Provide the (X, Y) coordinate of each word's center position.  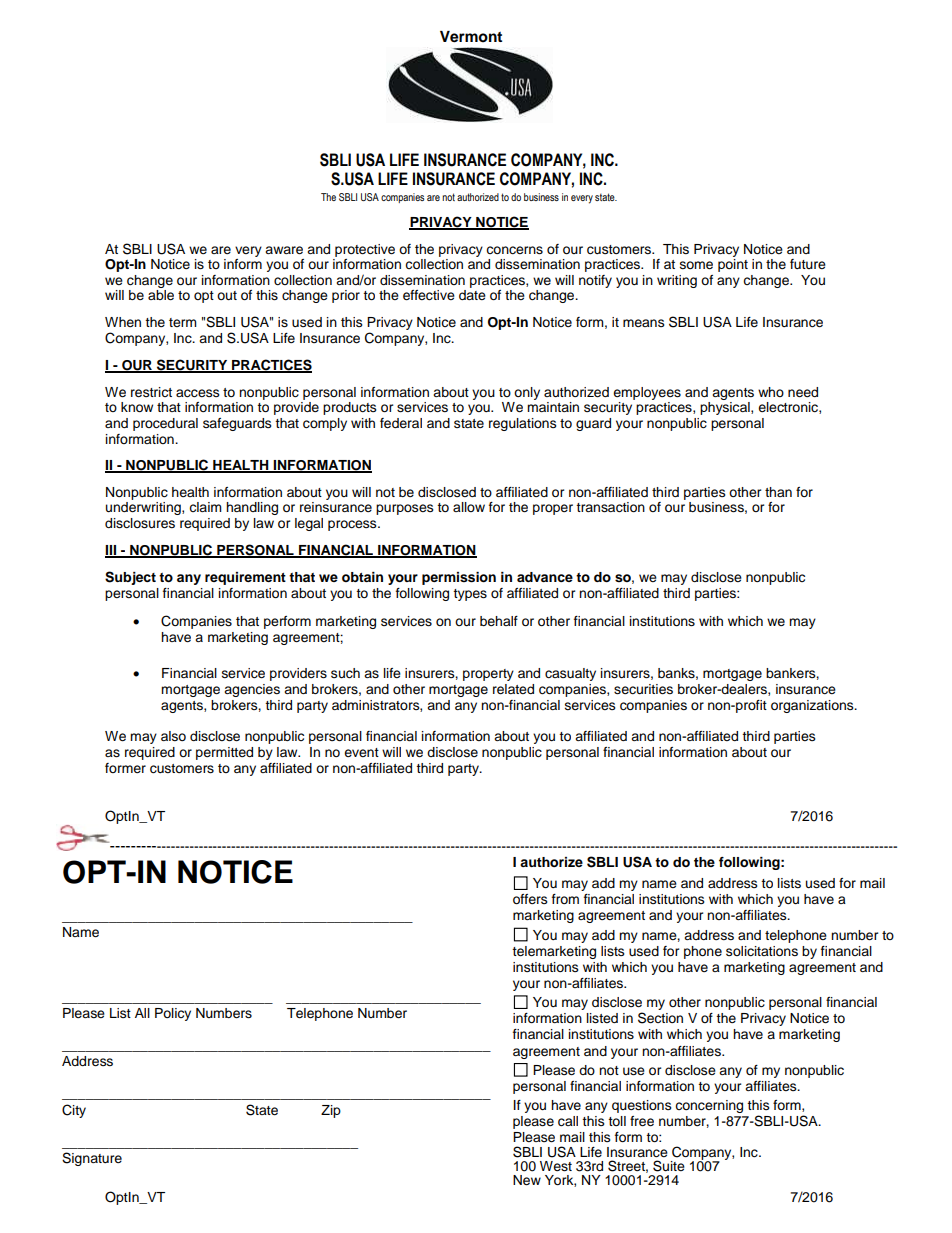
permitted (224, 753)
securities (643, 689)
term (183, 322)
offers (530, 899)
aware (284, 250)
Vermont (471, 37)
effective (429, 295)
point (733, 264)
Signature (92, 1159)
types (470, 595)
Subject (130, 578)
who (771, 392)
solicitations (762, 951)
